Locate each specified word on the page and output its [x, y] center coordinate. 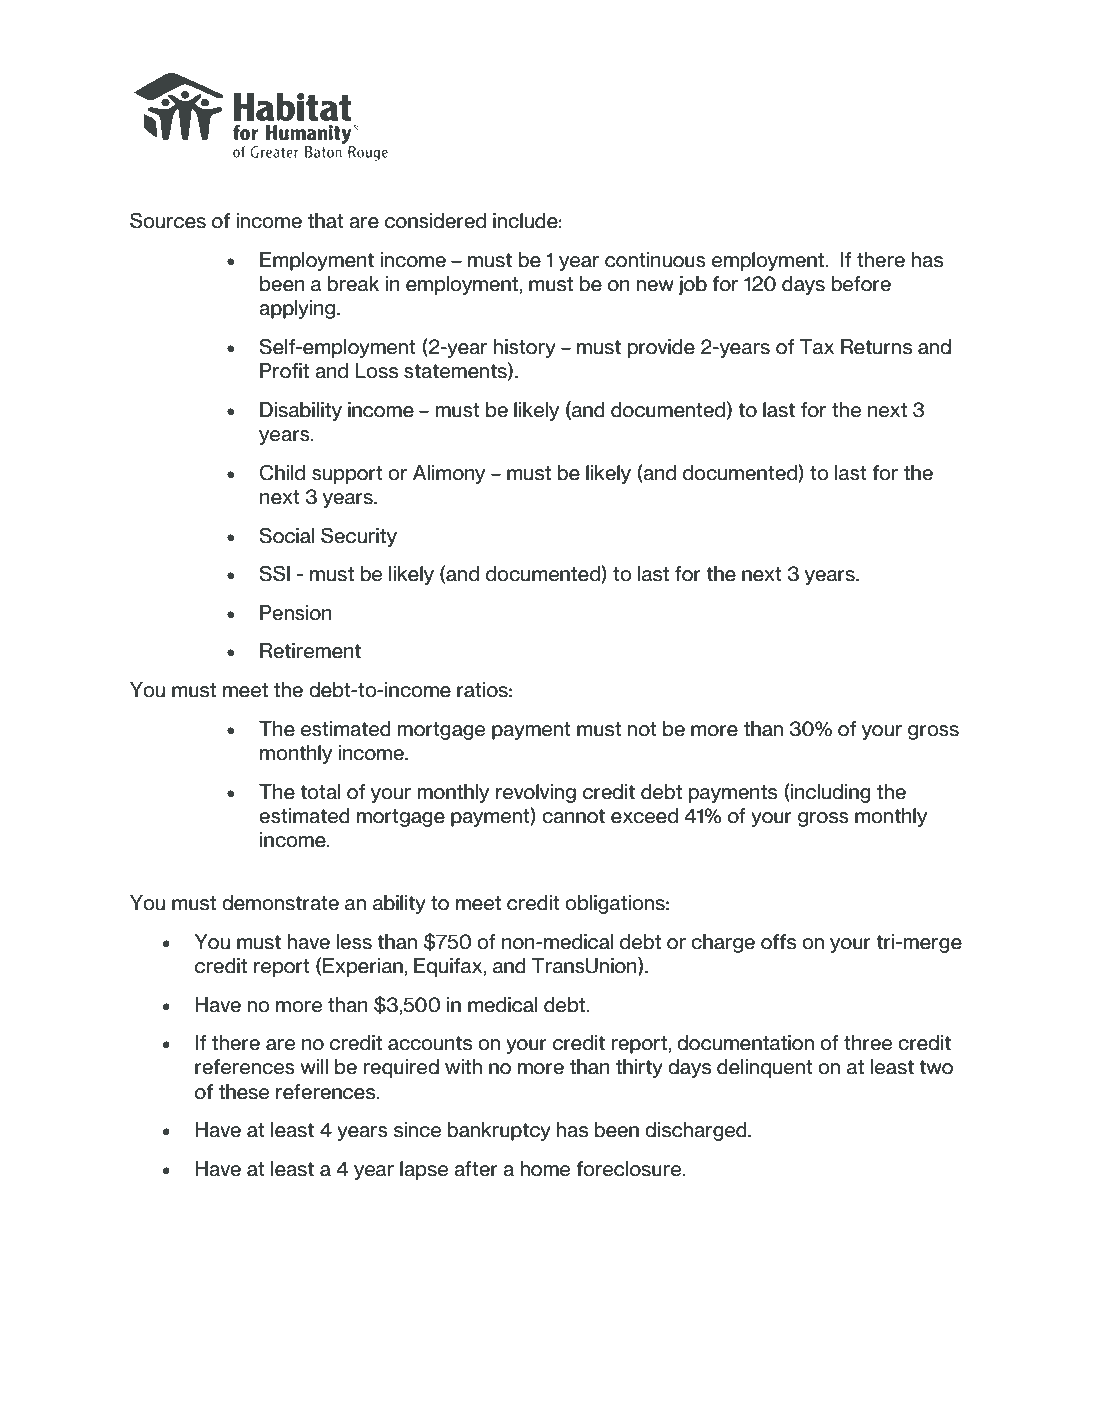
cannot [573, 816]
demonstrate [280, 903]
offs [778, 942]
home [545, 1169]
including [830, 793]
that [326, 221]
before [861, 284]
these [244, 1092]
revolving [536, 793]
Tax [817, 347]
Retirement [310, 651]
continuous [655, 260]
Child [282, 472]
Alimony [449, 474]
